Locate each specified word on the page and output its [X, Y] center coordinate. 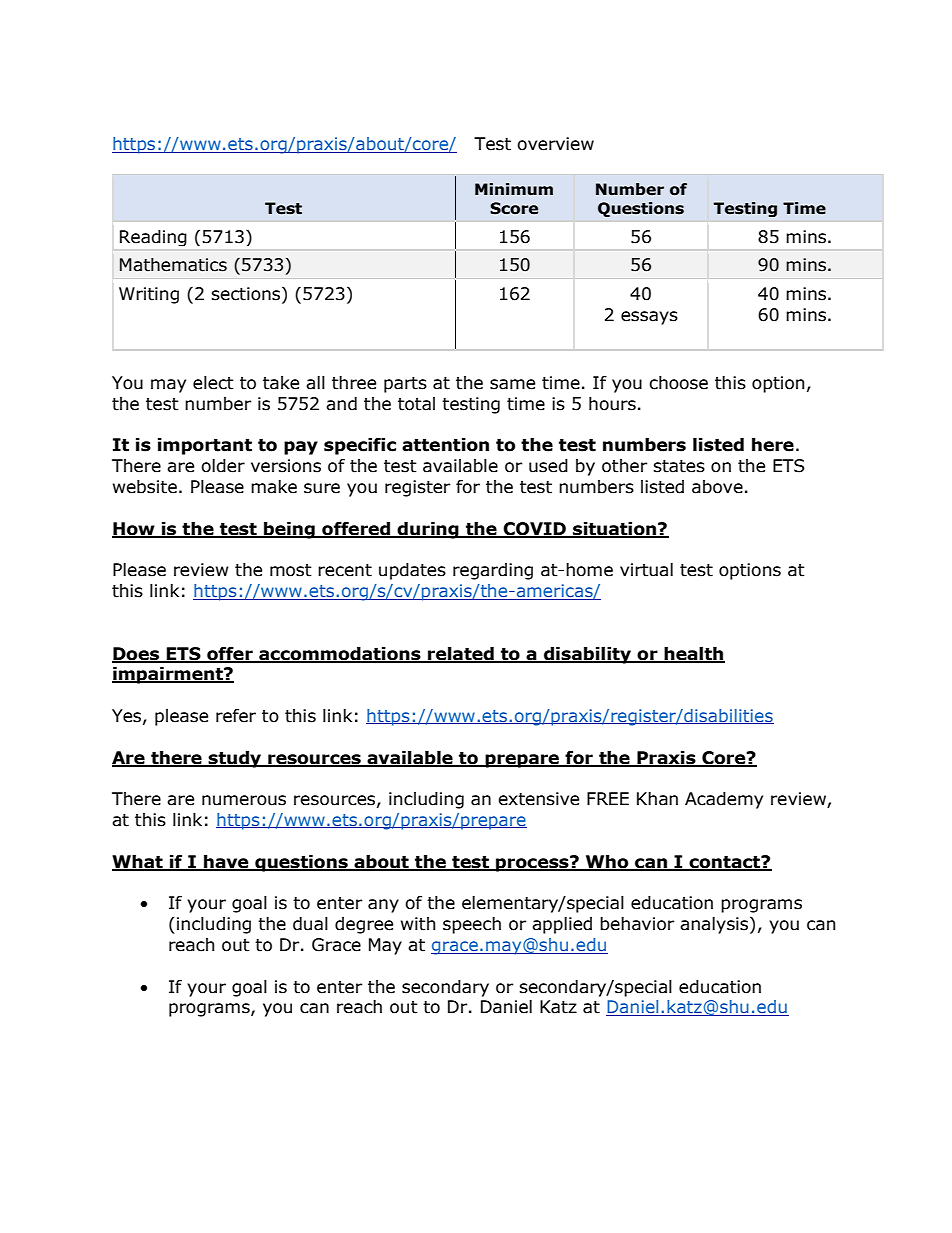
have [226, 862]
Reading [153, 238]
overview [555, 144]
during [428, 530]
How [134, 529]
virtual [646, 570]
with [418, 924]
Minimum [514, 189]
